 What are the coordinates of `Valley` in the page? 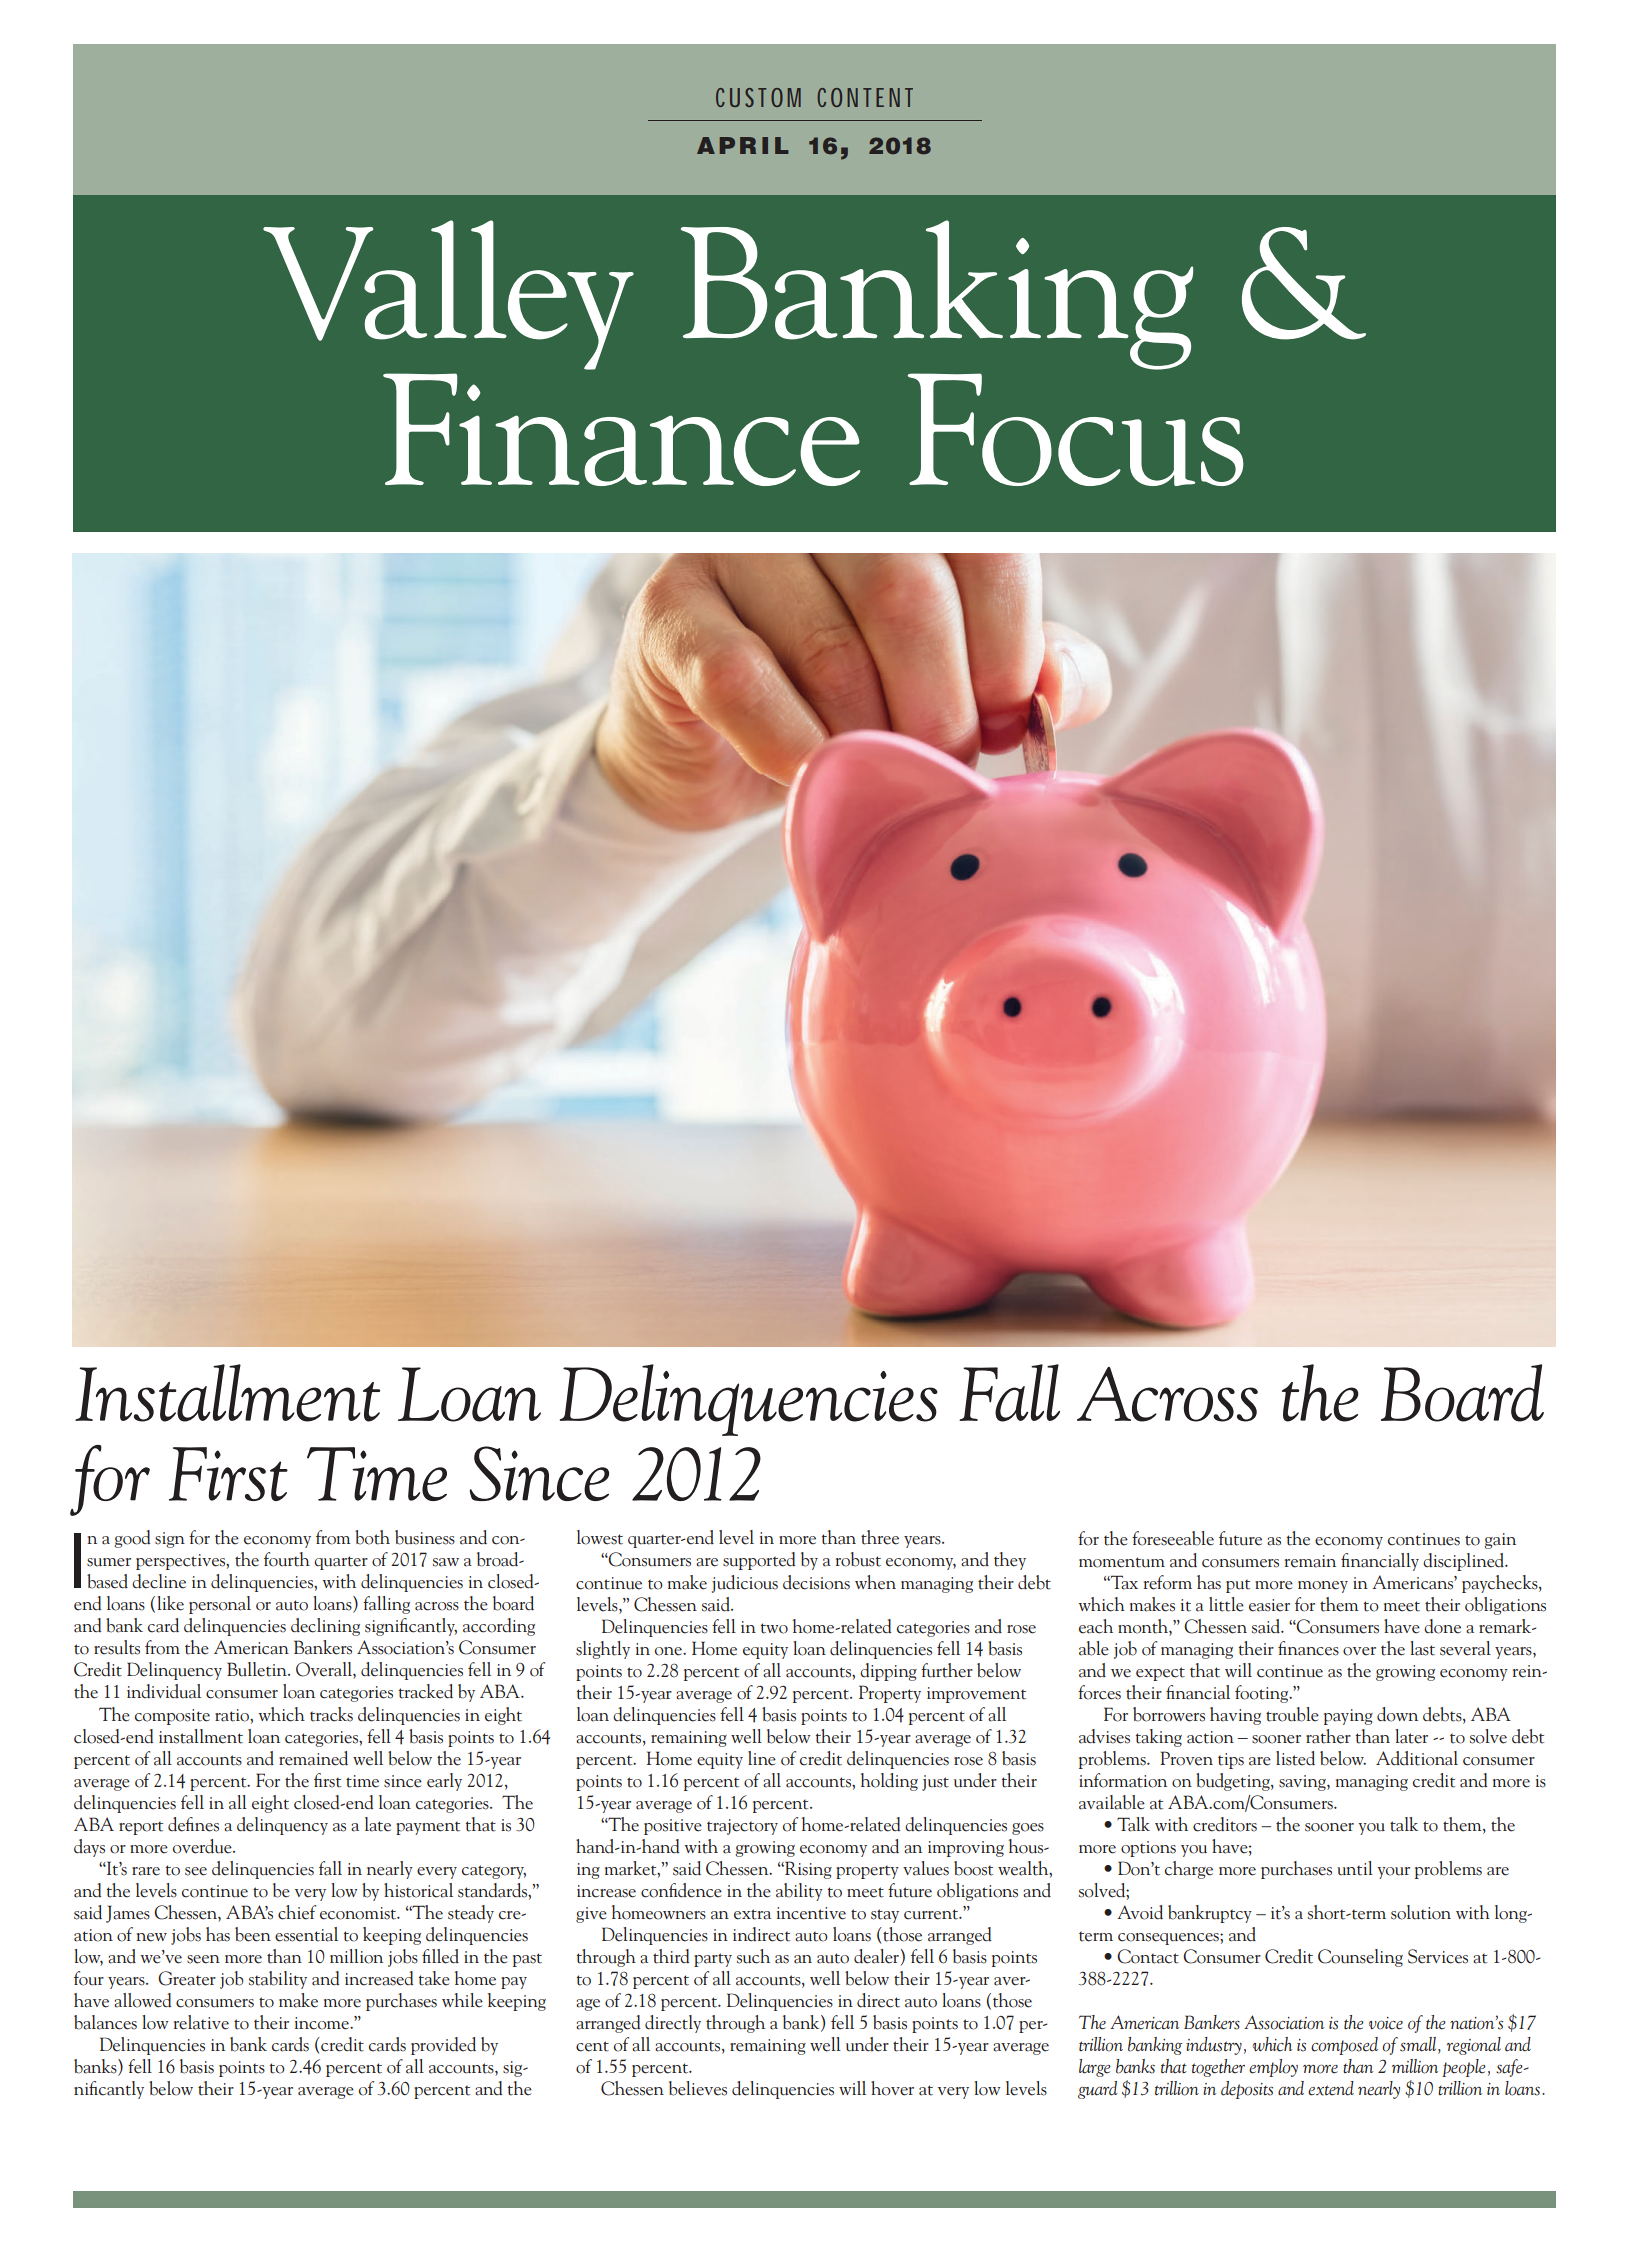 It's located at (448, 295).
